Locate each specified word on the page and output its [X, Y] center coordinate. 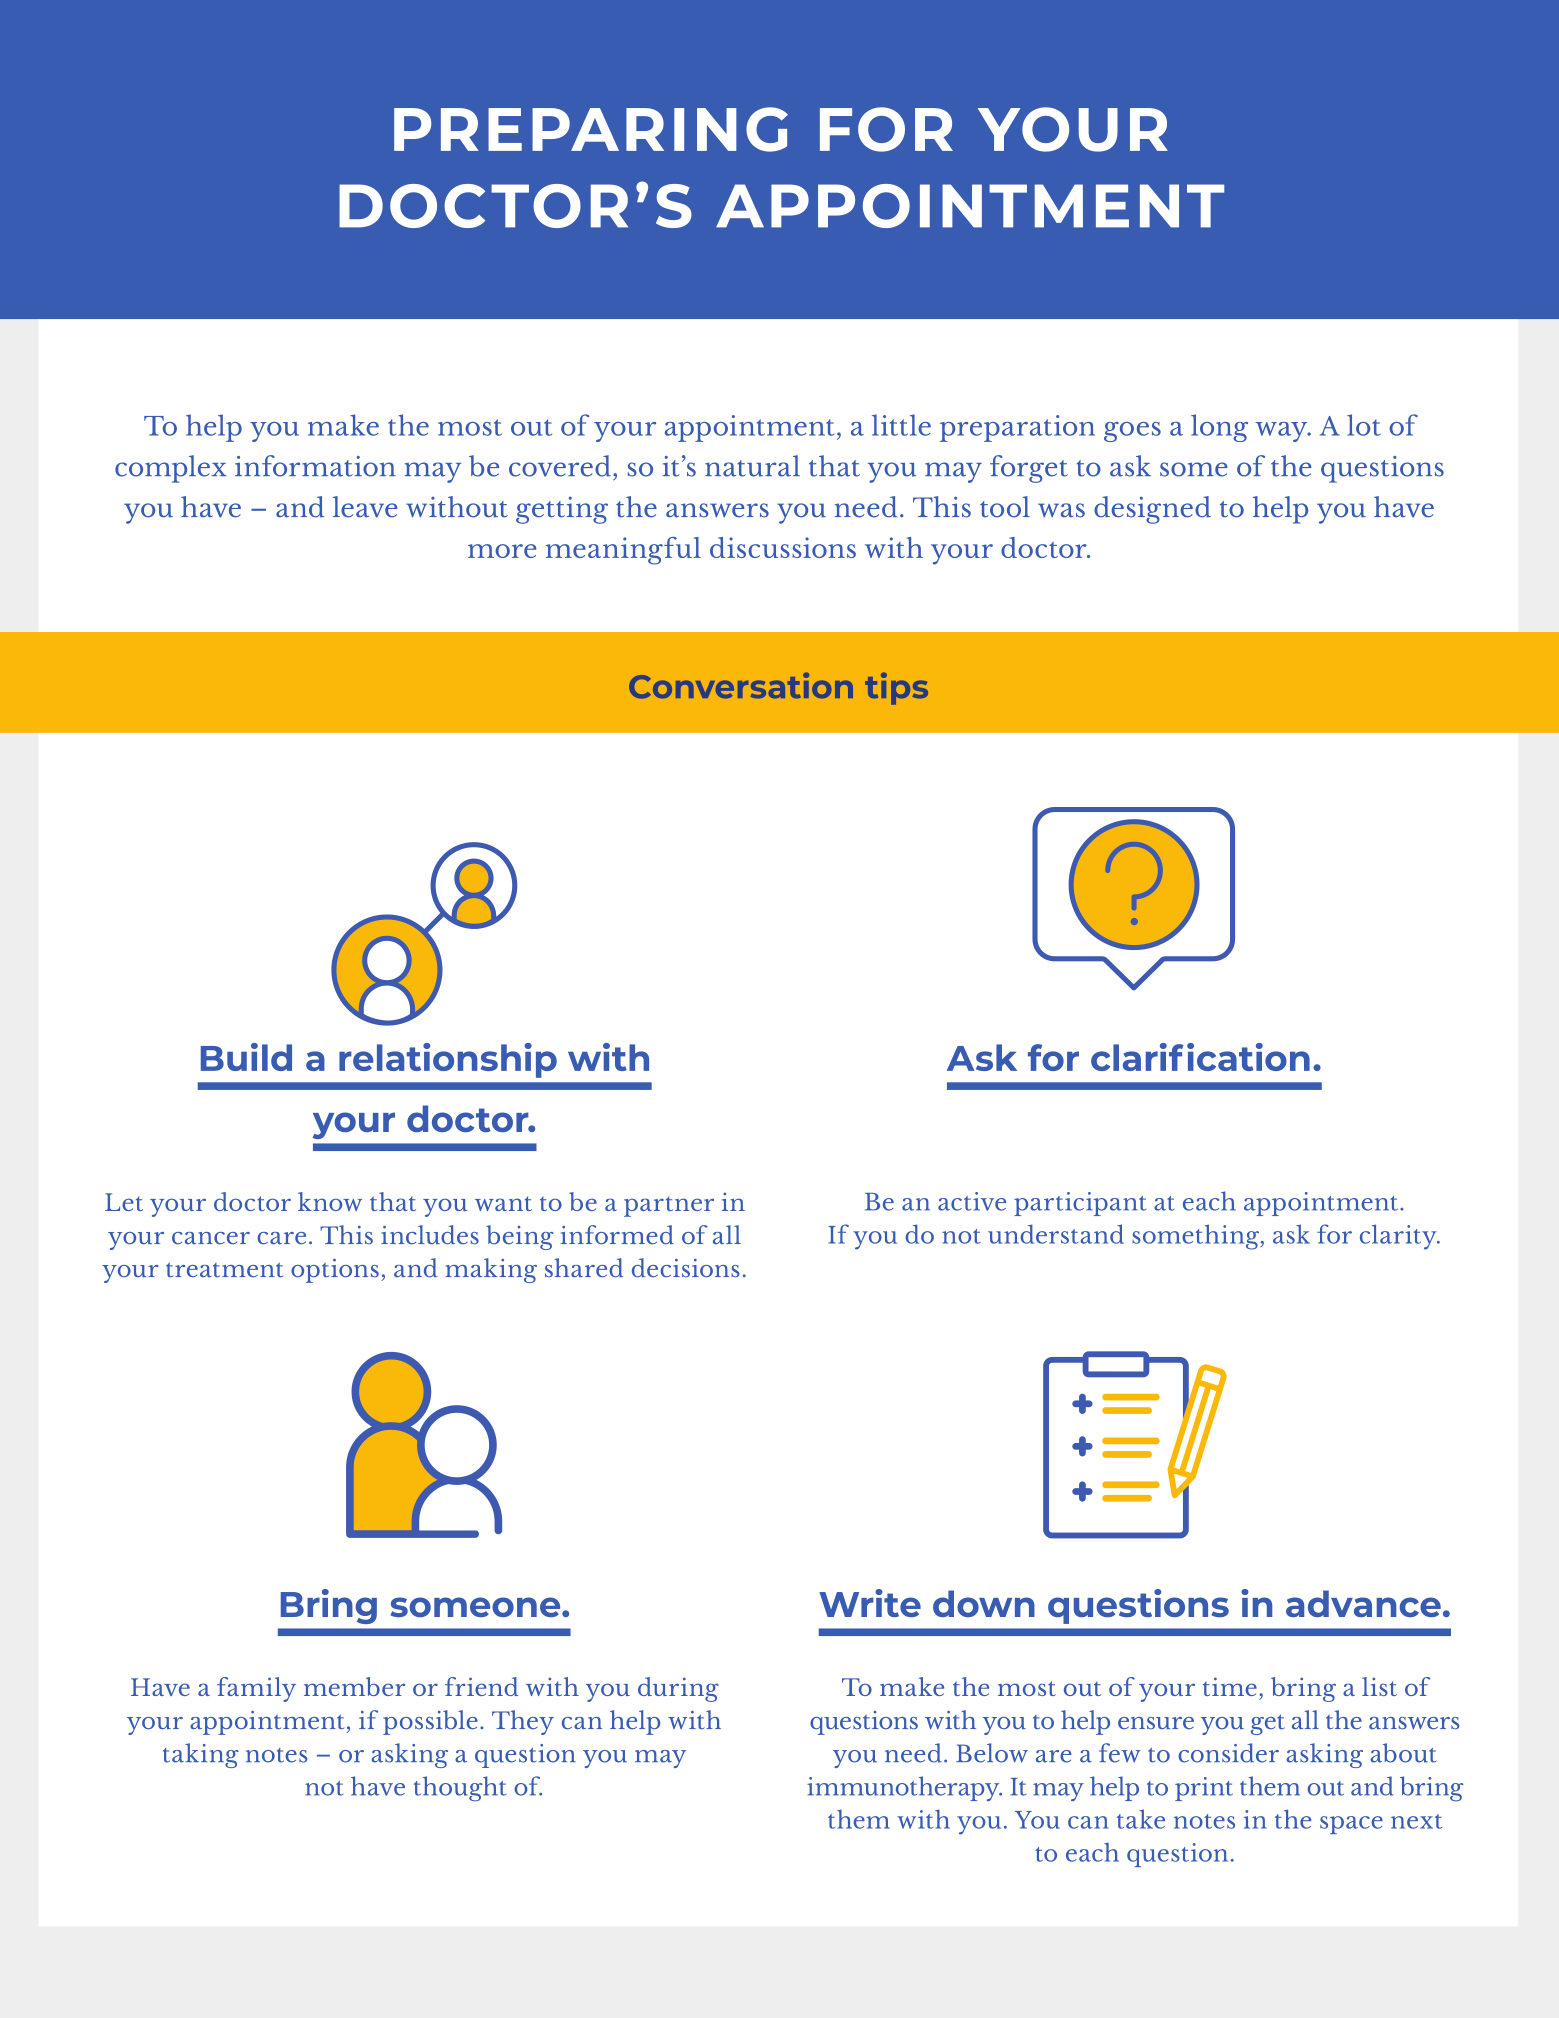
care [281, 1238]
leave [365, 507]
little [901, 425]
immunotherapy [904, 1788]
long [1219, 428]
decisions [686, 1268]
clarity [1399, 1237]
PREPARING [591, 129]
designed [1152, 510]
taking [201, 1755]
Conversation [741, 685]
